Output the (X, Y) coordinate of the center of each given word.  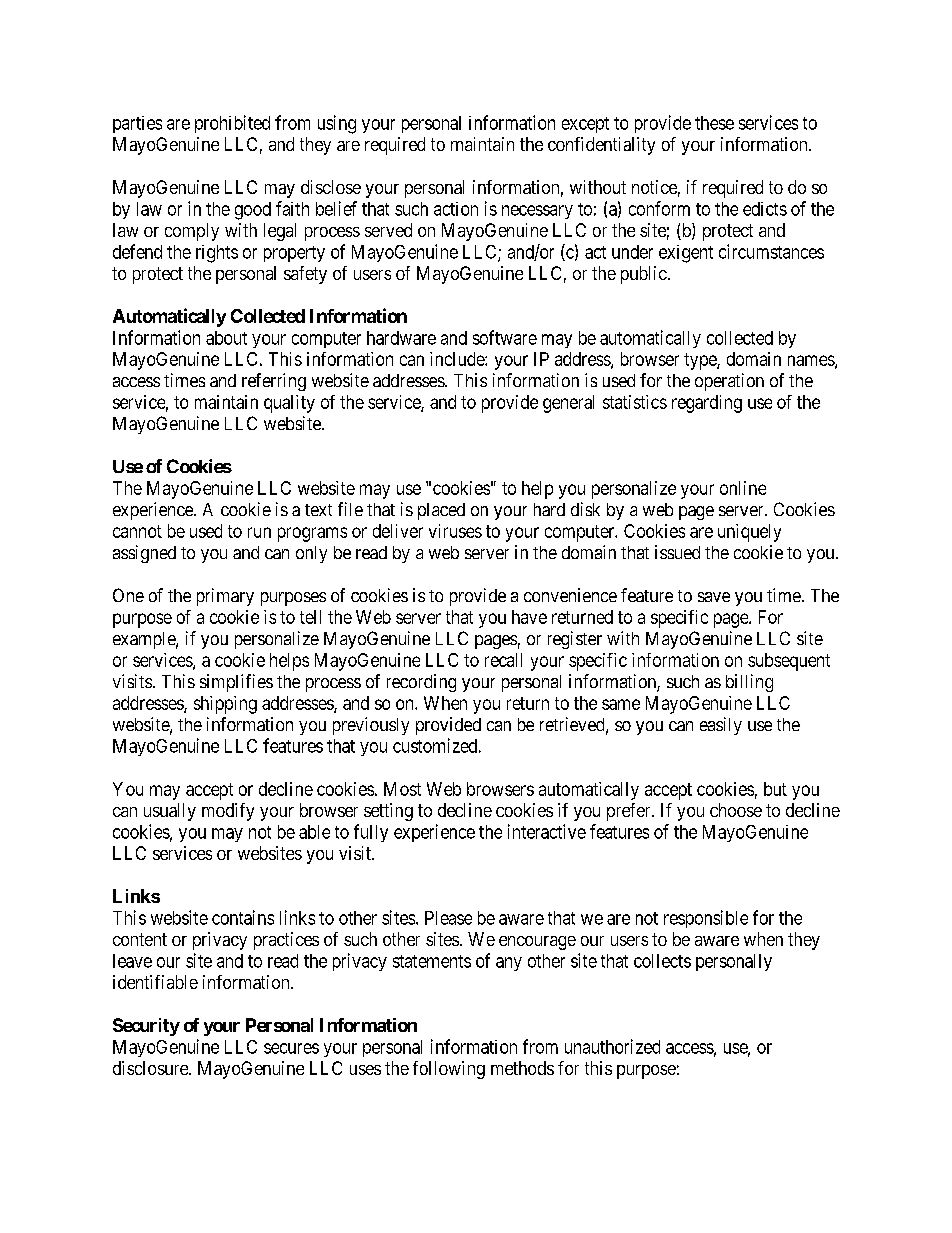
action (456, 209)
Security (146, 1027)
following (449, 1070)
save (714, 597)
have (529, 617)
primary (225, 597)
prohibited (232, 124)
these (714, 123)
